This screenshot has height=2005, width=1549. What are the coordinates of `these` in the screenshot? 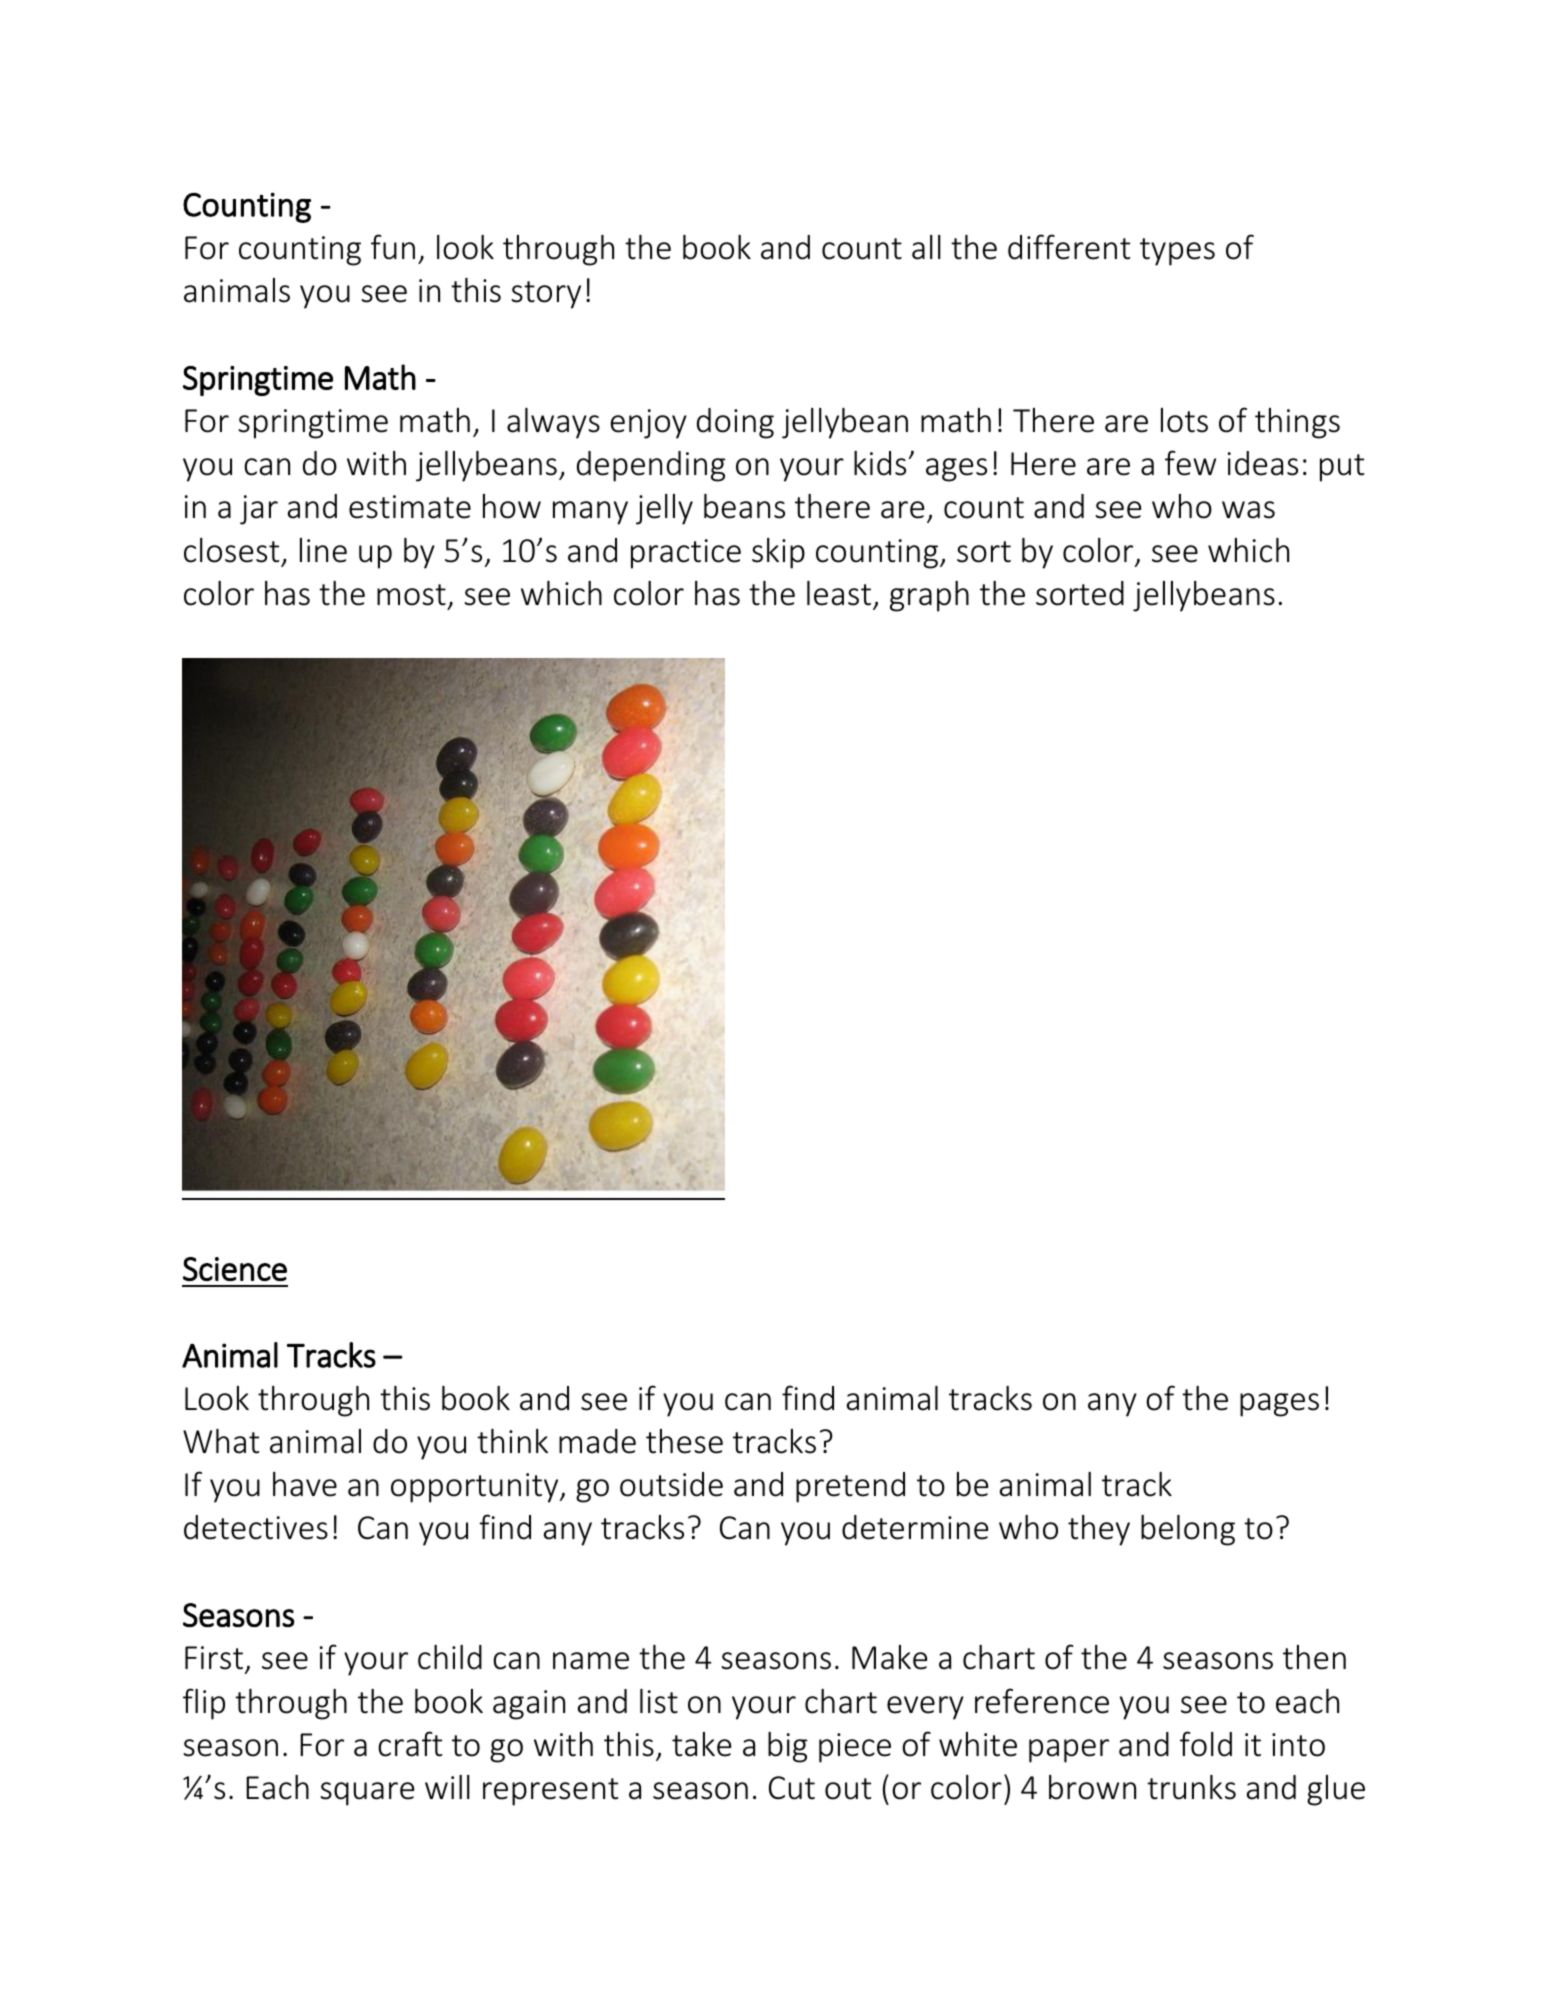 It's located at (684, 1441).
